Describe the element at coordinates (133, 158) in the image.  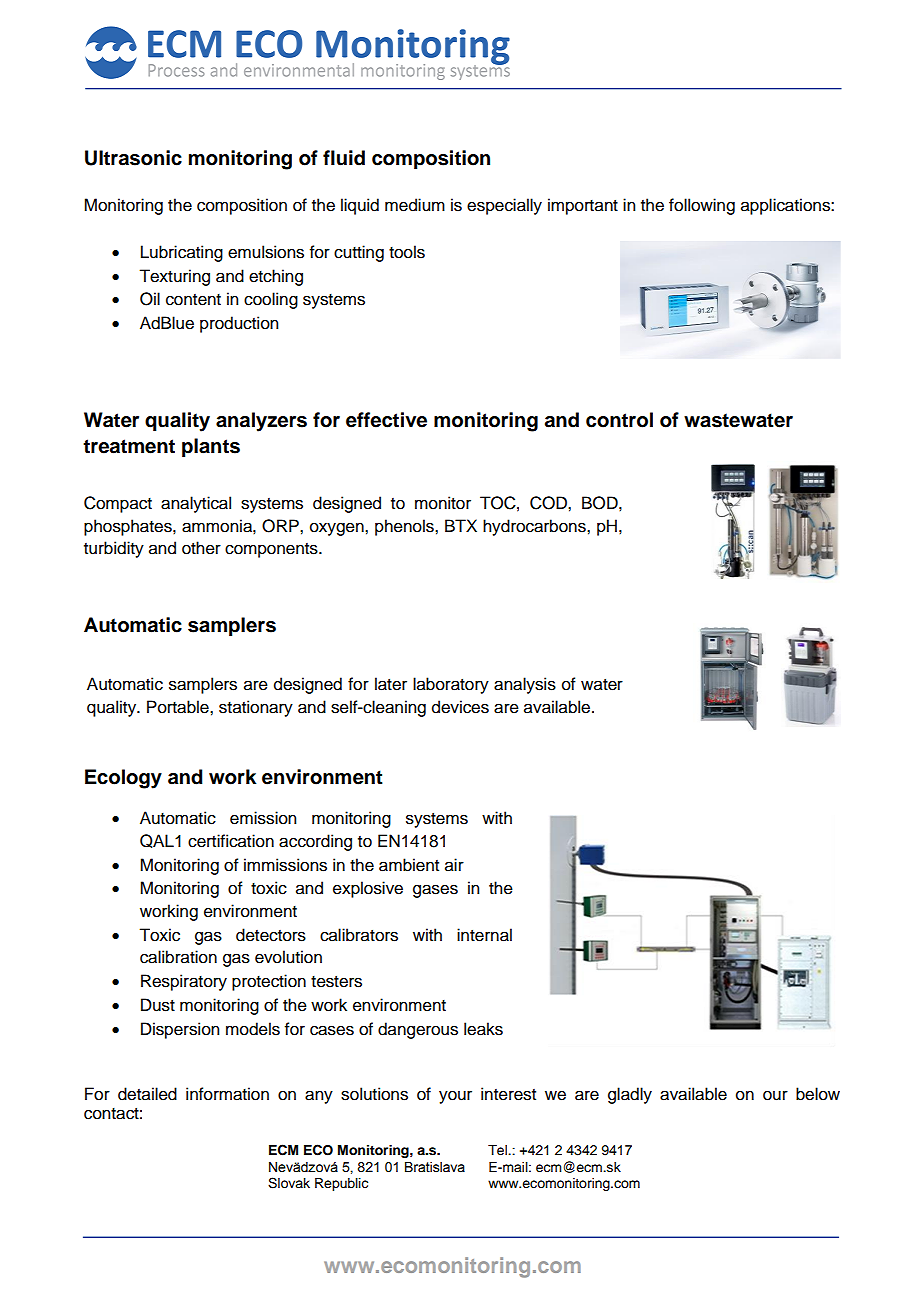
I see `Ultrasonic` at that location.
